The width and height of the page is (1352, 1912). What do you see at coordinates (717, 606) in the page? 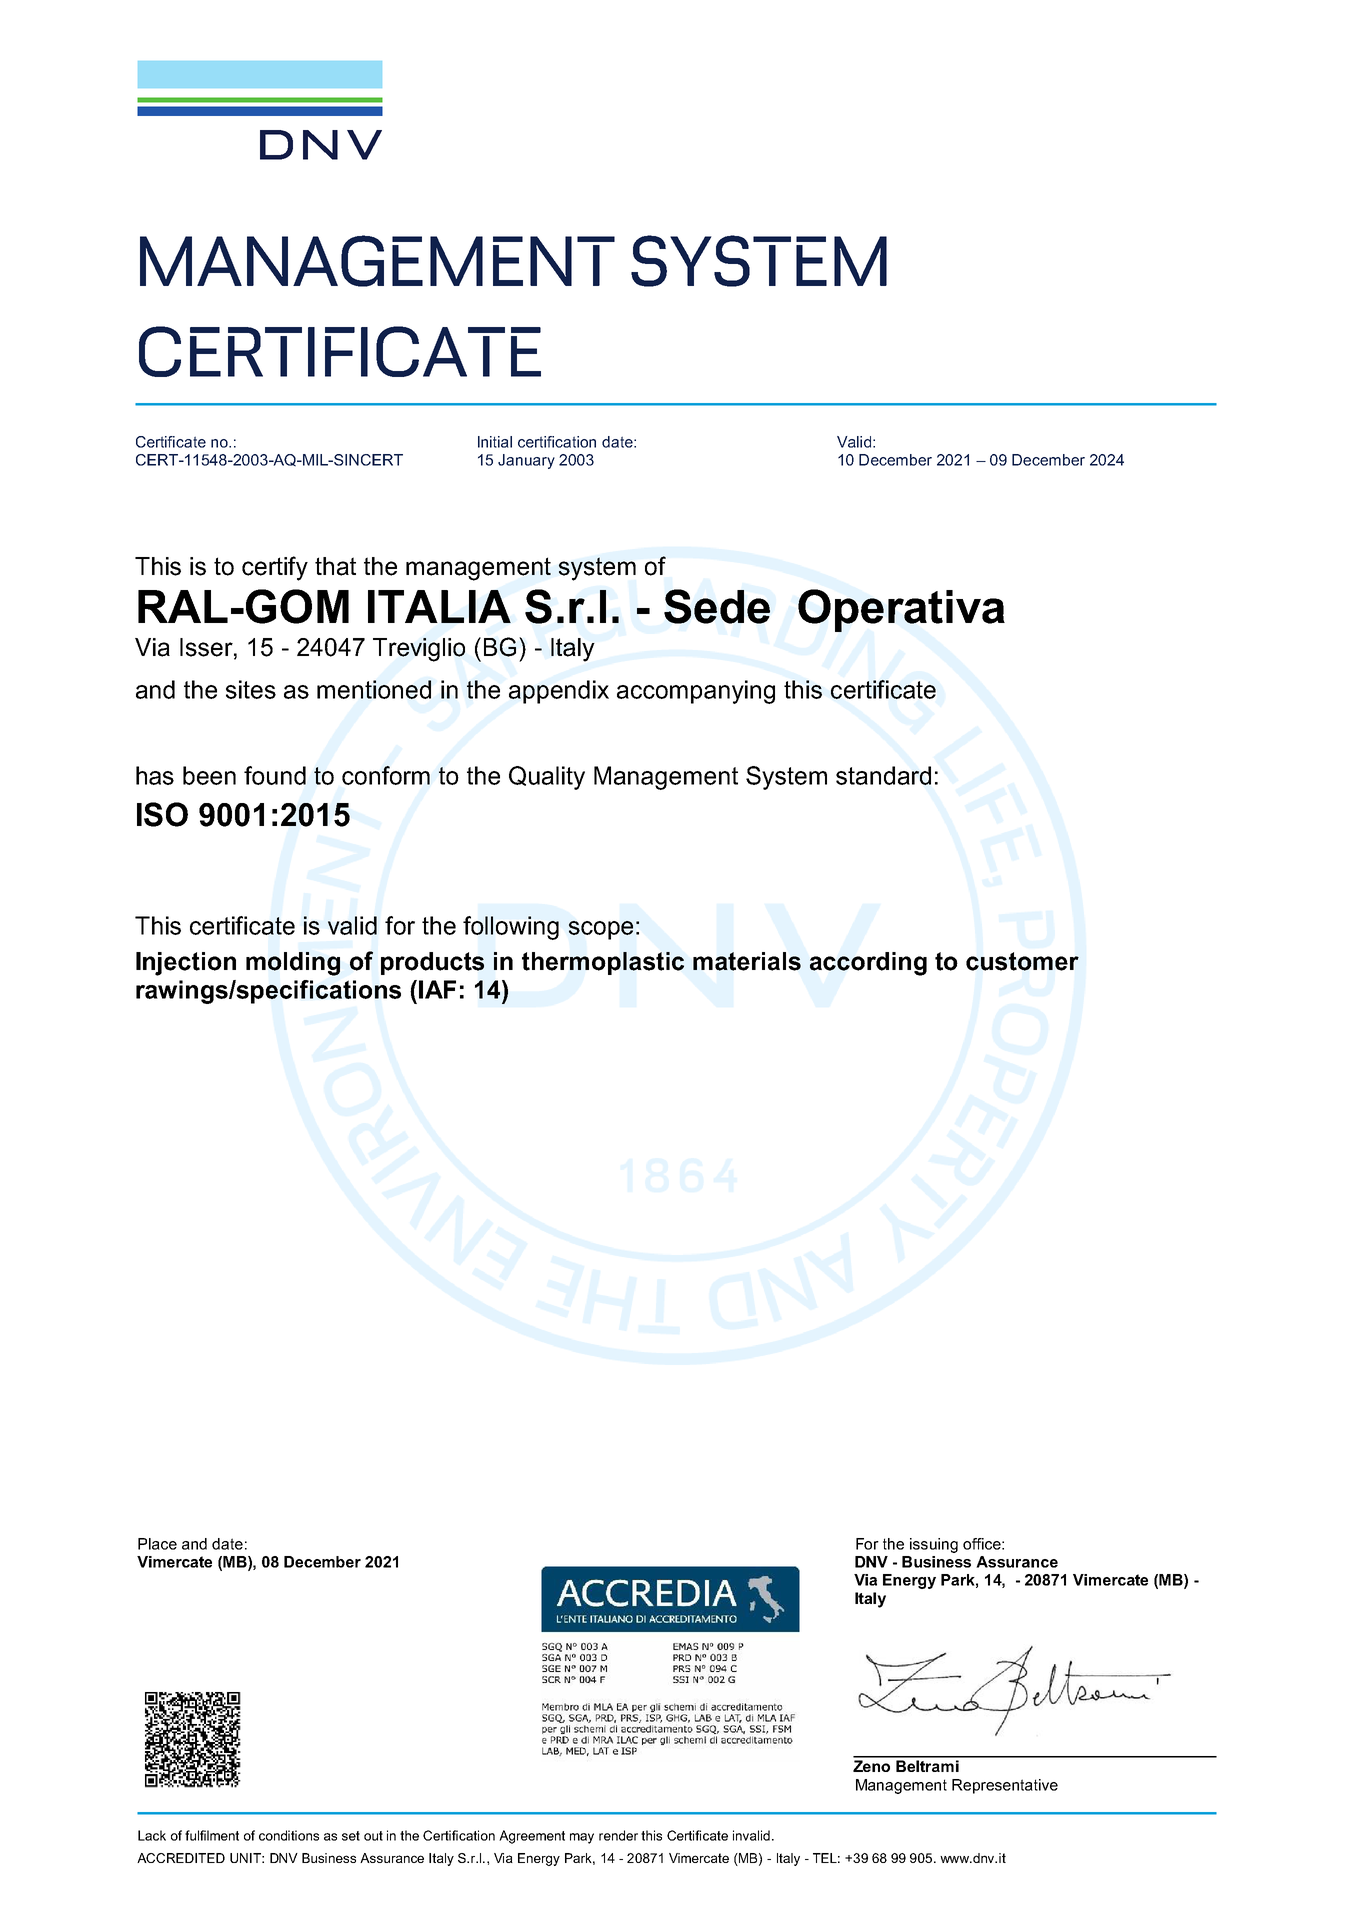
I see `Sede` at bounding box center [717, 606].
